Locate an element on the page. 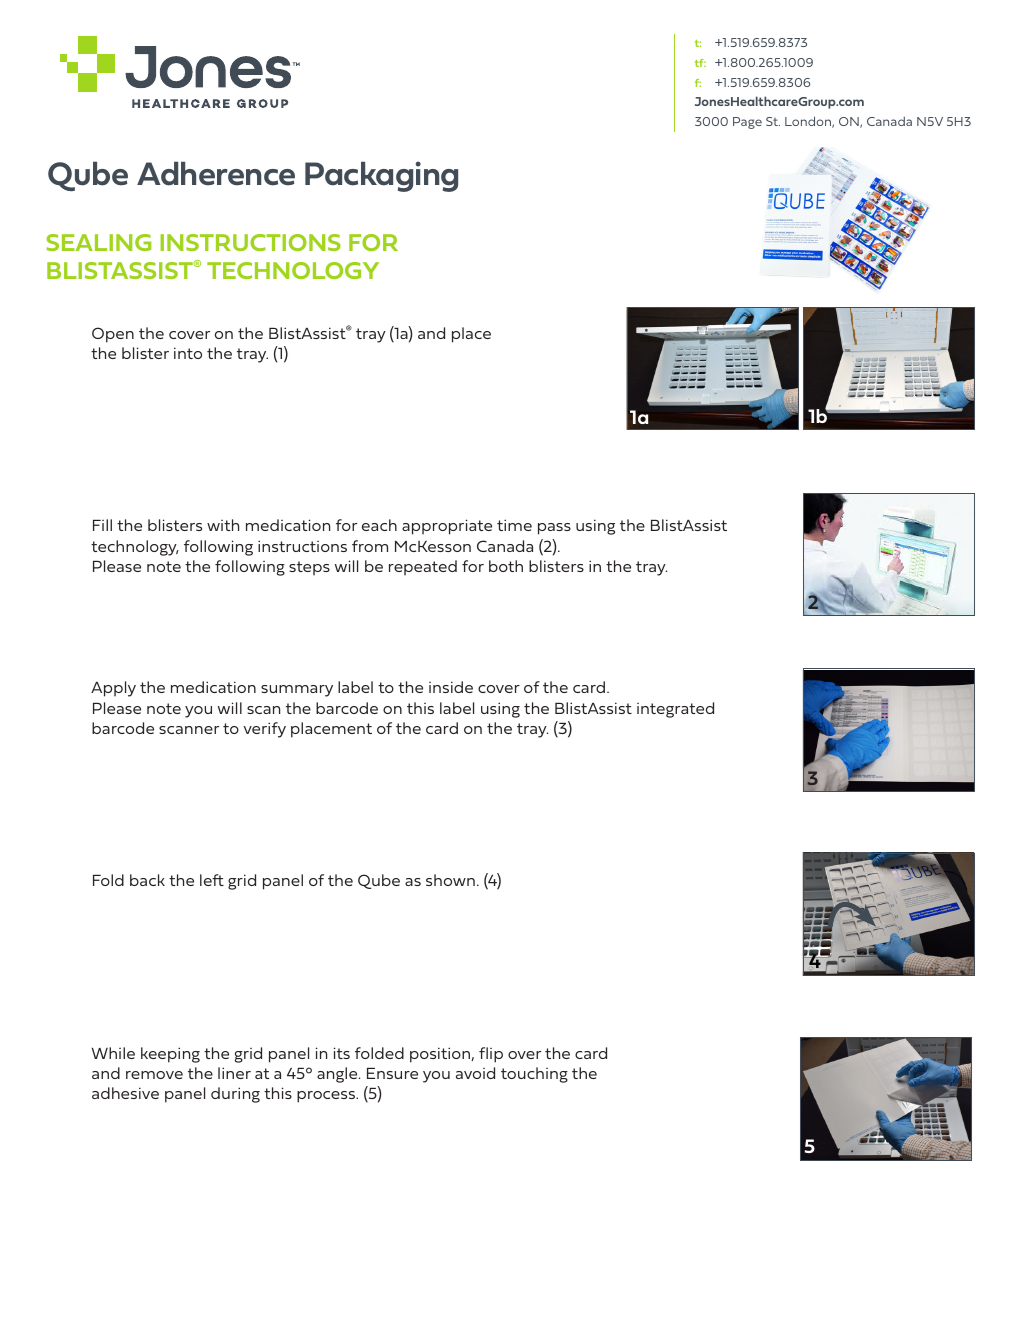  appropriate is located at coordinates (447, 527).
